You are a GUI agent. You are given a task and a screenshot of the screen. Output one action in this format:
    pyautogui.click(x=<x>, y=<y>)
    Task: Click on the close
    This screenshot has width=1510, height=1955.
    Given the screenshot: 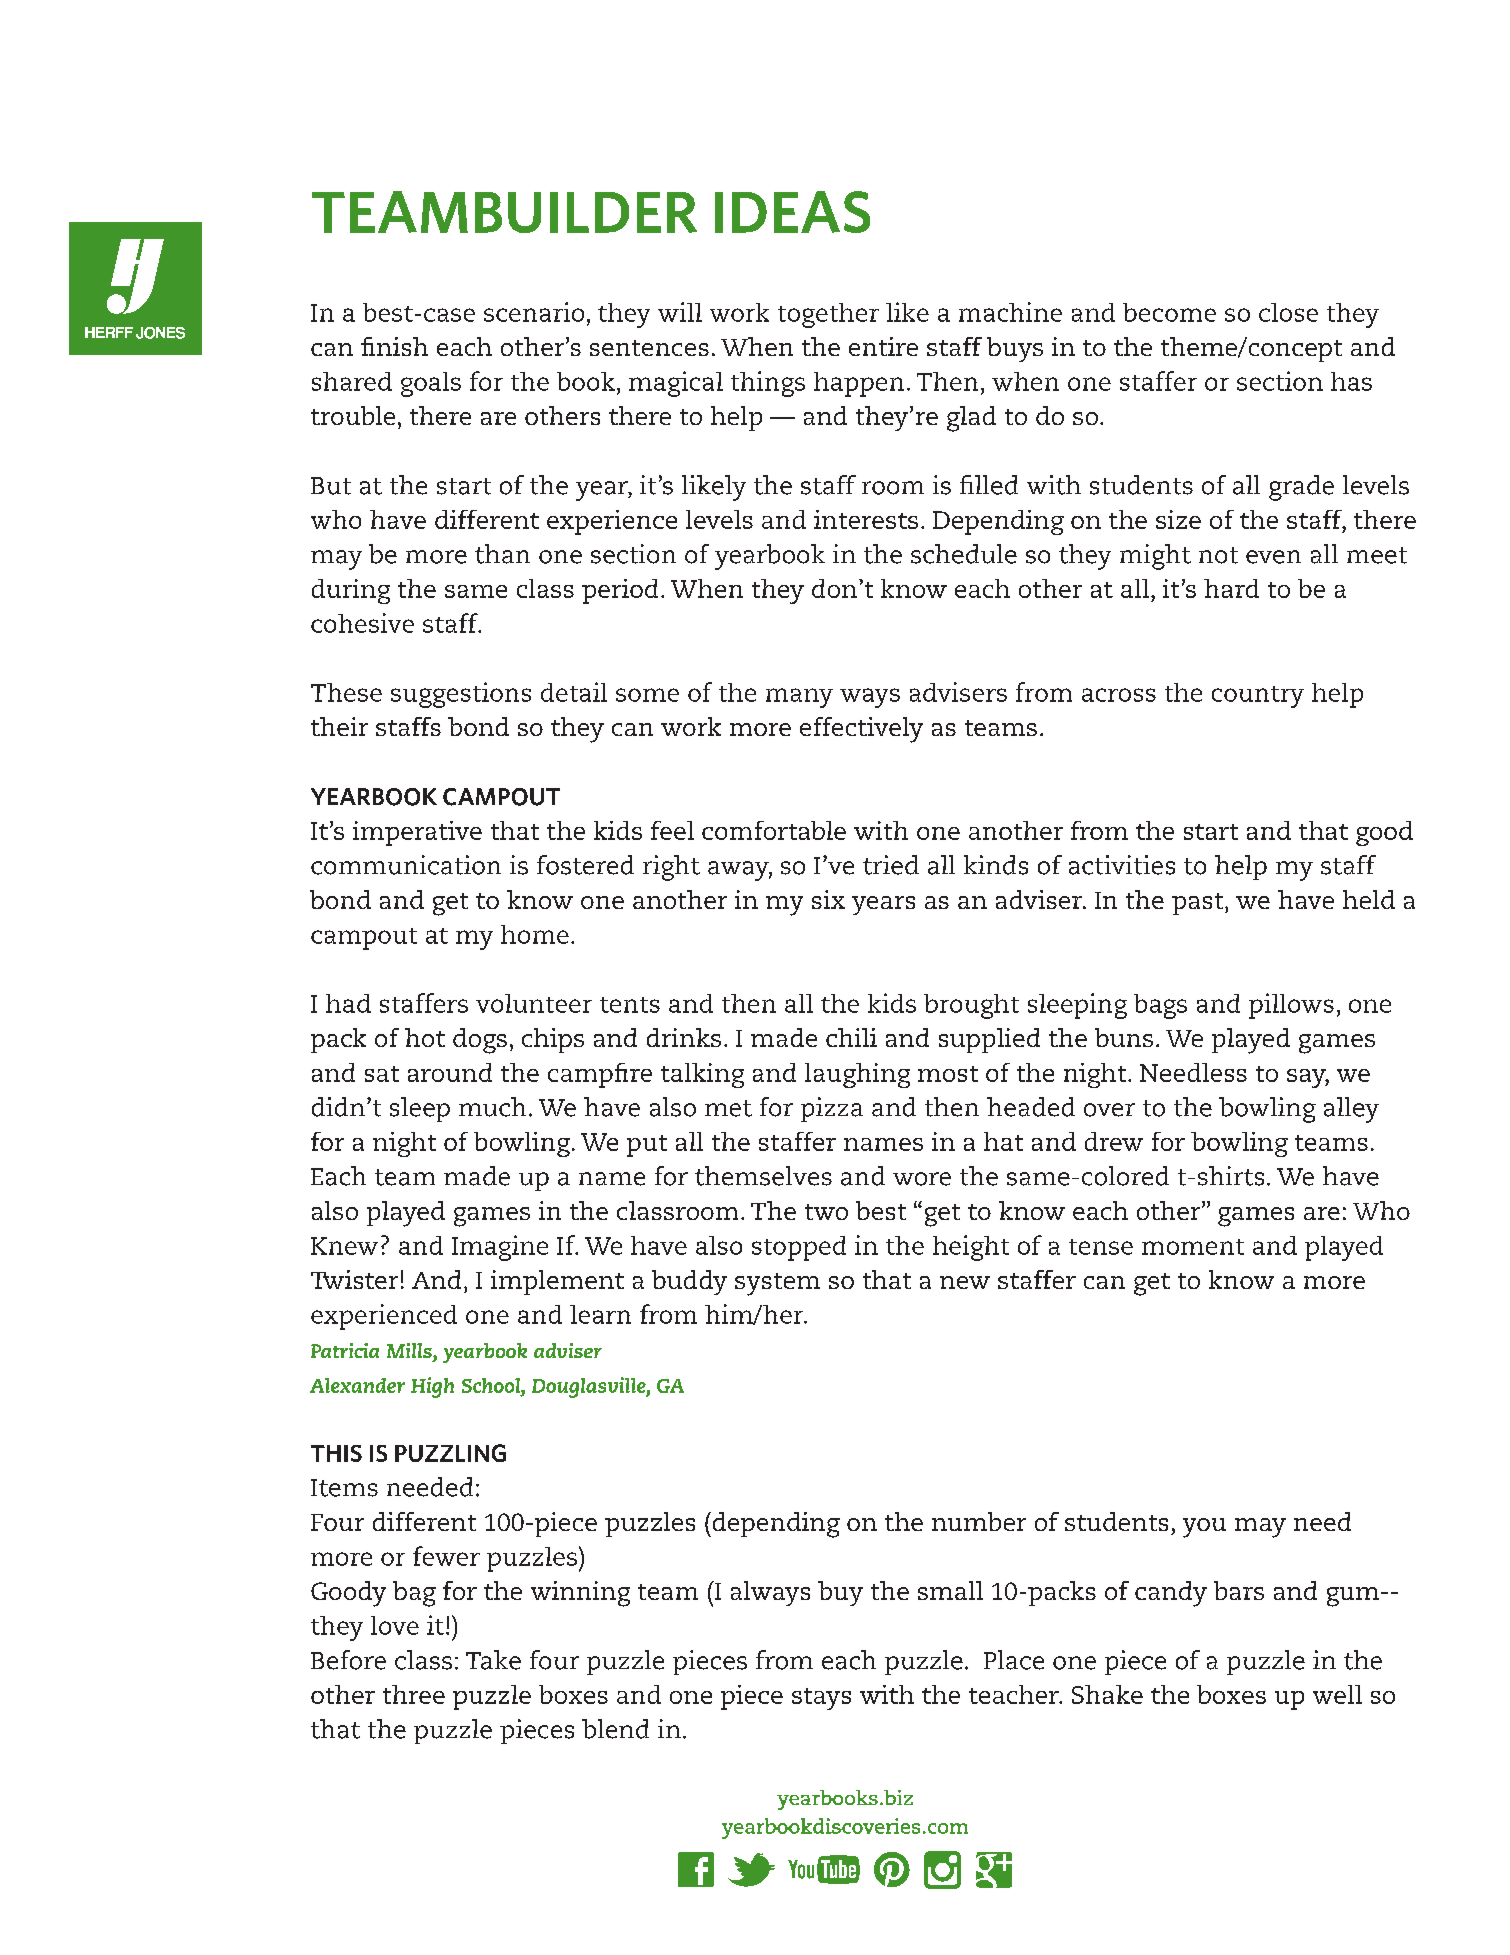 What is the action you would take?
    pyautogui.click(x=1288, y=312)
